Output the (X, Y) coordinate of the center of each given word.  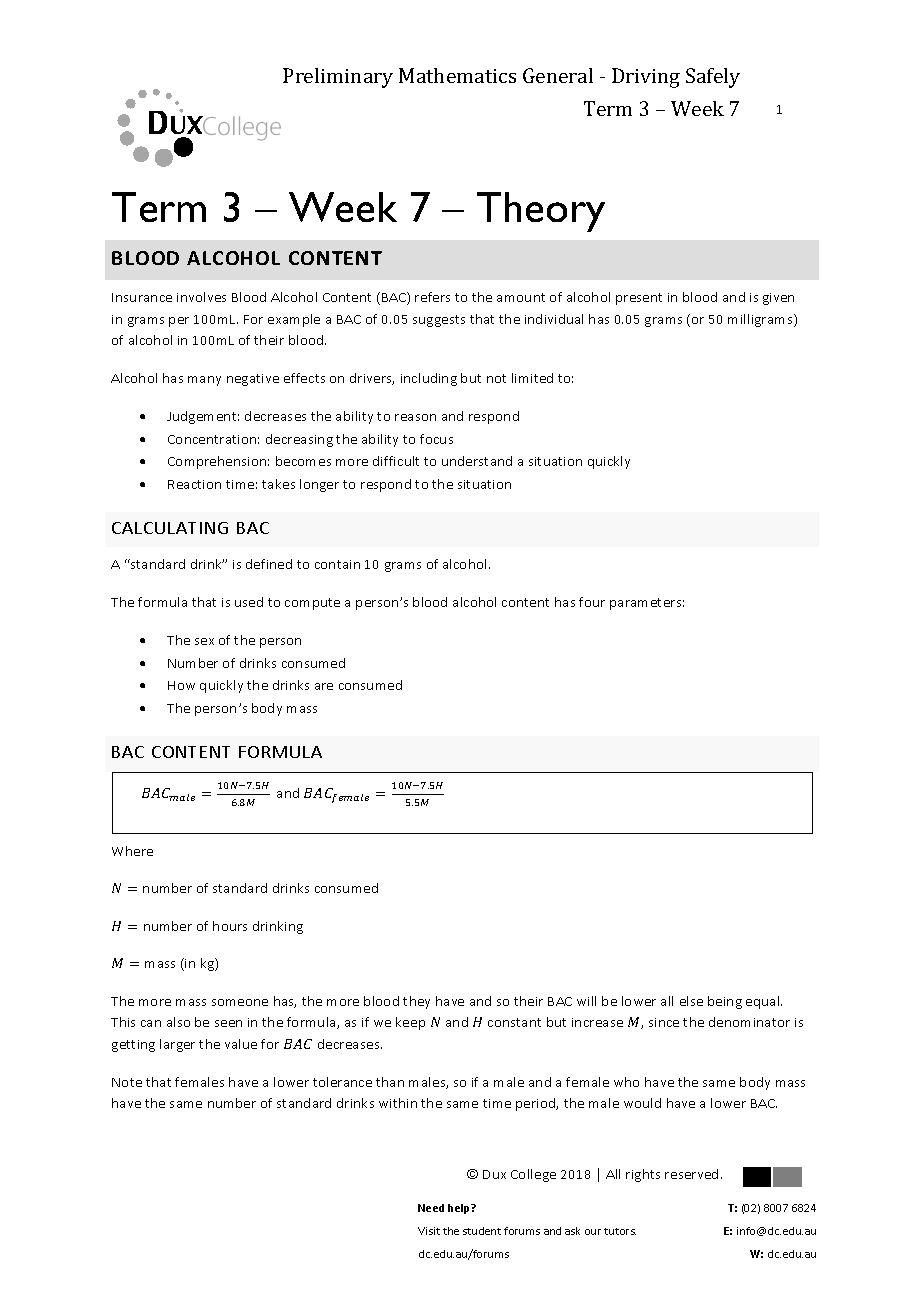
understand (477, 461)
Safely (713, 78)
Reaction (194, 484)
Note (127, 1082)
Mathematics (457, 75)
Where (132, 851)
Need (431, 1208)
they (416, 1002)
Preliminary (338, 78)
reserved (691, 1174)
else (691, 1001)
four (592, 602)
